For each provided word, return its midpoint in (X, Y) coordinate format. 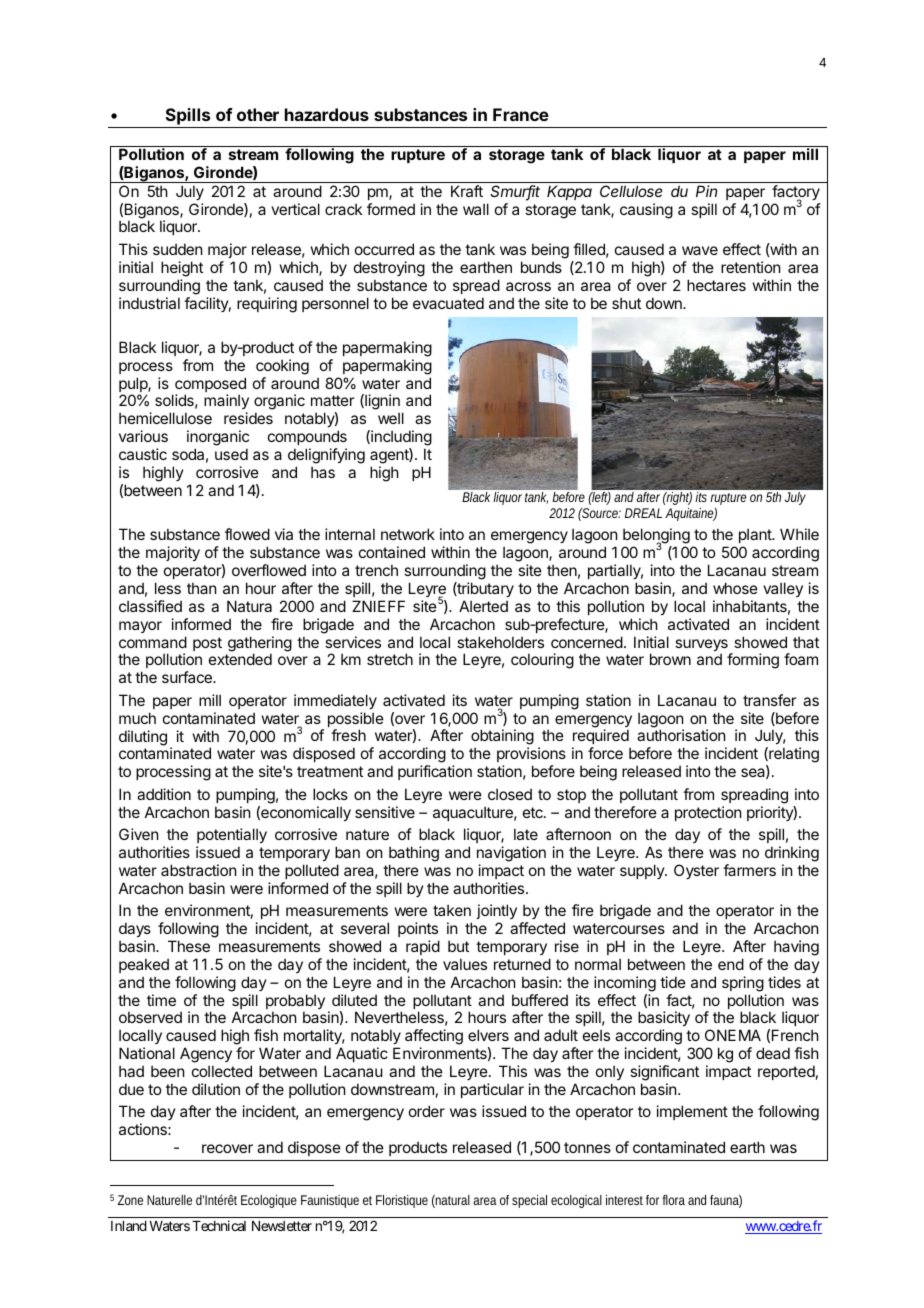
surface (188, 677)
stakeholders (500, 642)
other (258, 114)
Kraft (467, 191)
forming (753, 661)
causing (646, 211)
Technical (219, 1225)
